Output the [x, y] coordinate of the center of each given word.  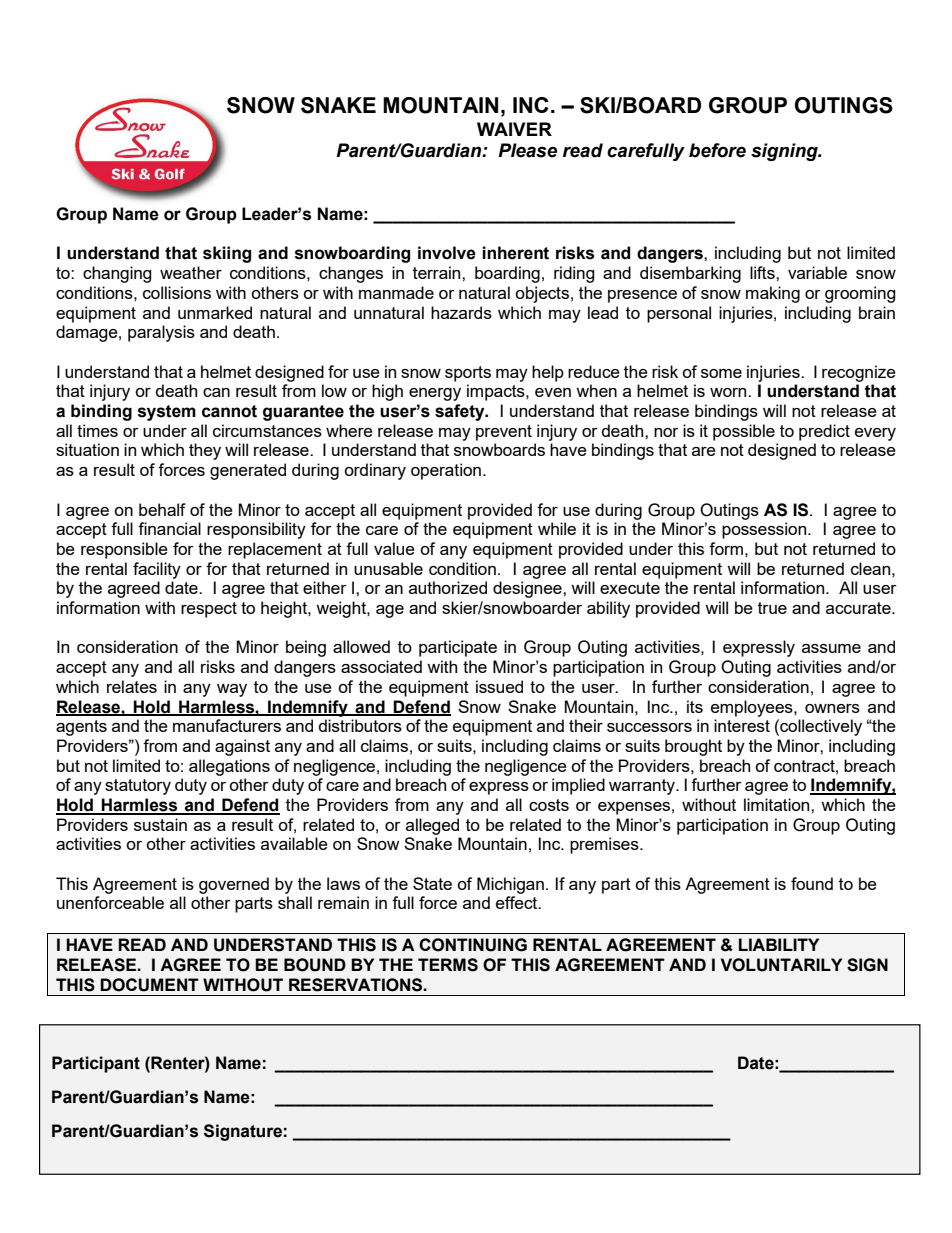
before [717, 150]
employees [753, 708]
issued [499, 686]
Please [527, 150]
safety [461, 412]
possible [744, 432]
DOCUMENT [149, 985]
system [167, 413]
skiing [227, 254]
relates [132, 686]
